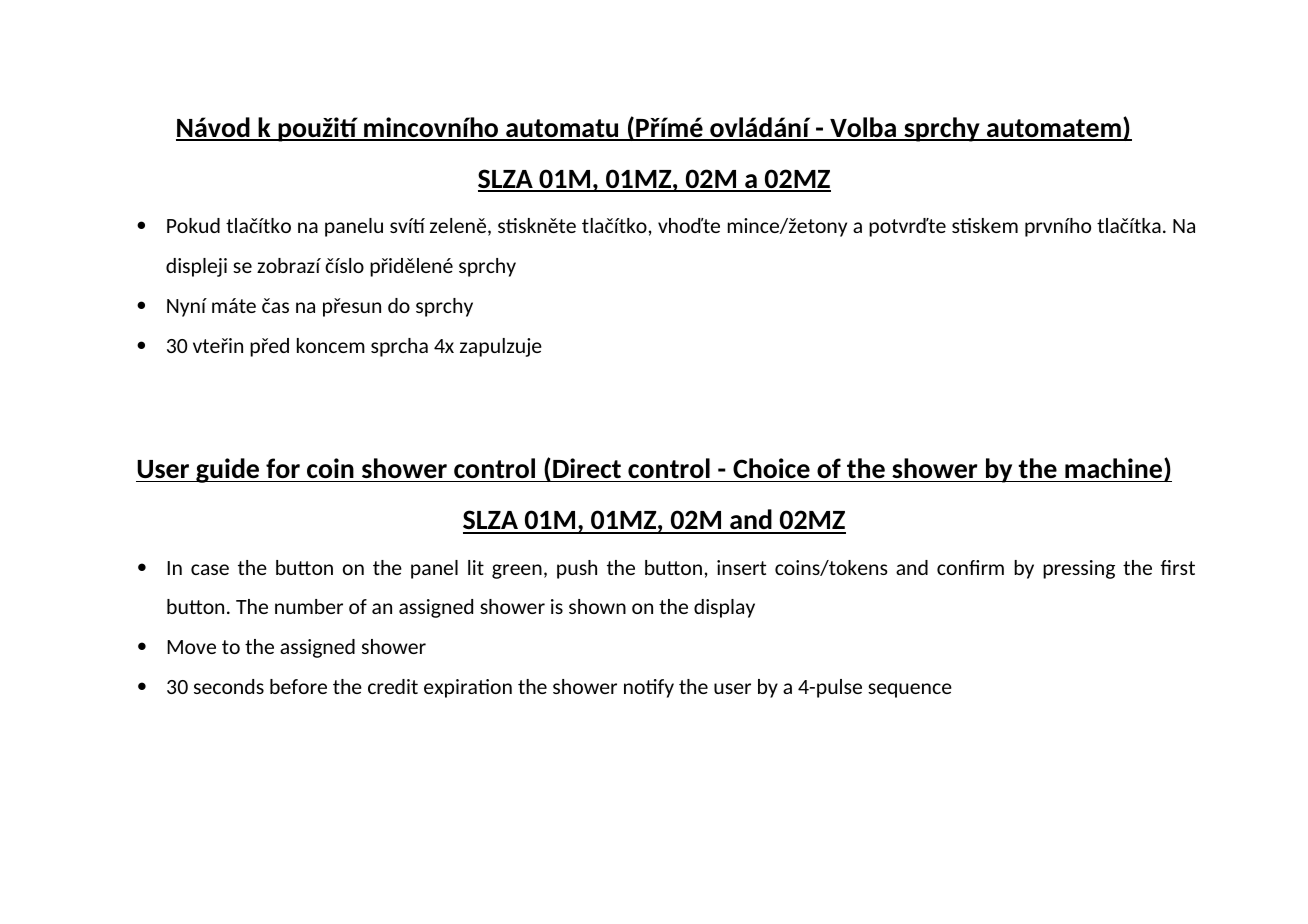 Image resolution: width=1308 pixels, height=924 pixels. I want to click on for, so click(283, 468).
